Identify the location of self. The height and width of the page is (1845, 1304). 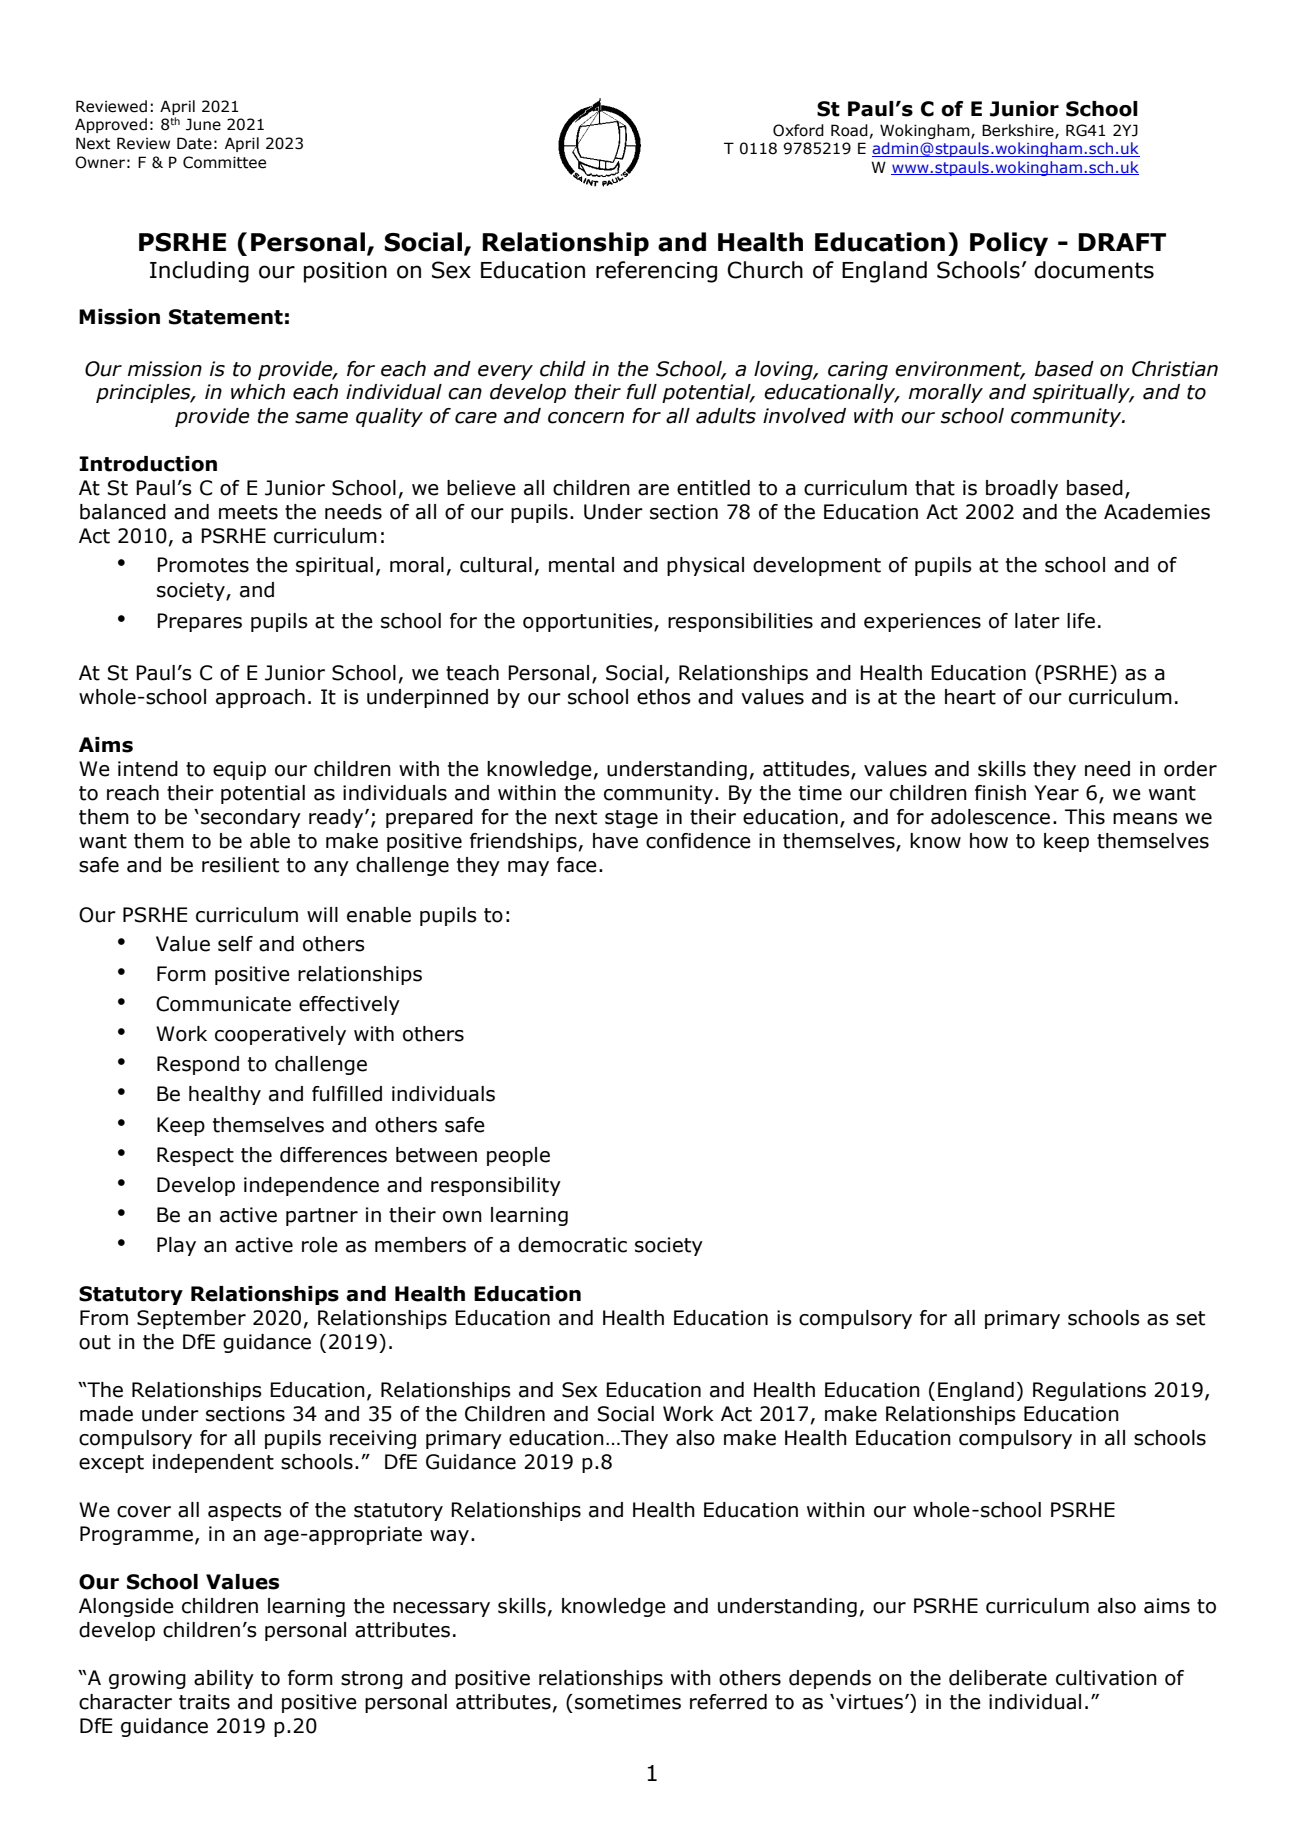
(235, 944).
